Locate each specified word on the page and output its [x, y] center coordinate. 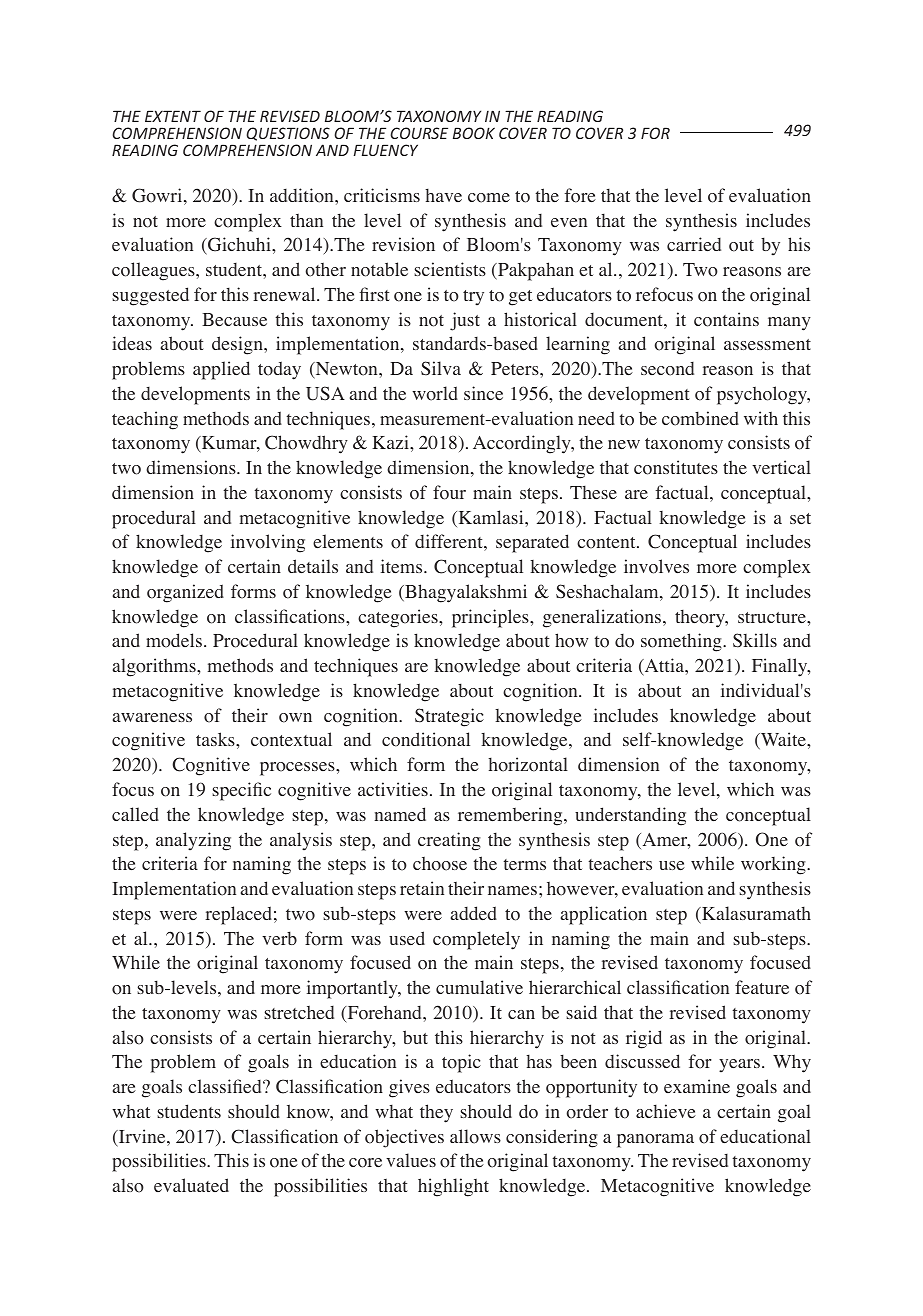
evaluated [191, 1185]
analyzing [193, 841]
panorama [655, 1141]
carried [694, 244]
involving [268, 543]
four [449, 492]
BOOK [474, 133]
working [774, 865]
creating [449, 841]
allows [475, 1136]
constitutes [676, 467]
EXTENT [173, 116]
